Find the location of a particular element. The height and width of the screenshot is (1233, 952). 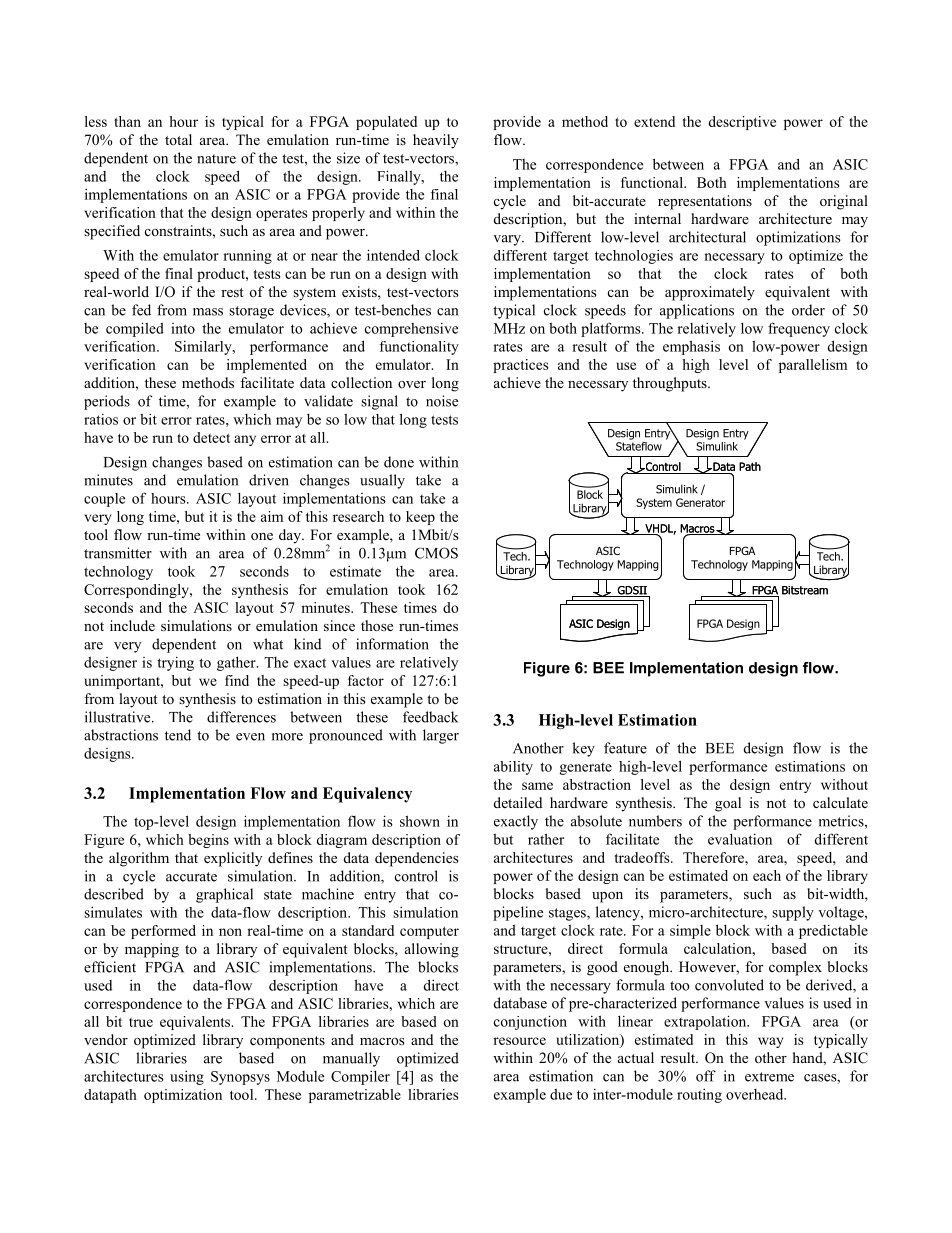

total is located at coordinates (178, 139).
